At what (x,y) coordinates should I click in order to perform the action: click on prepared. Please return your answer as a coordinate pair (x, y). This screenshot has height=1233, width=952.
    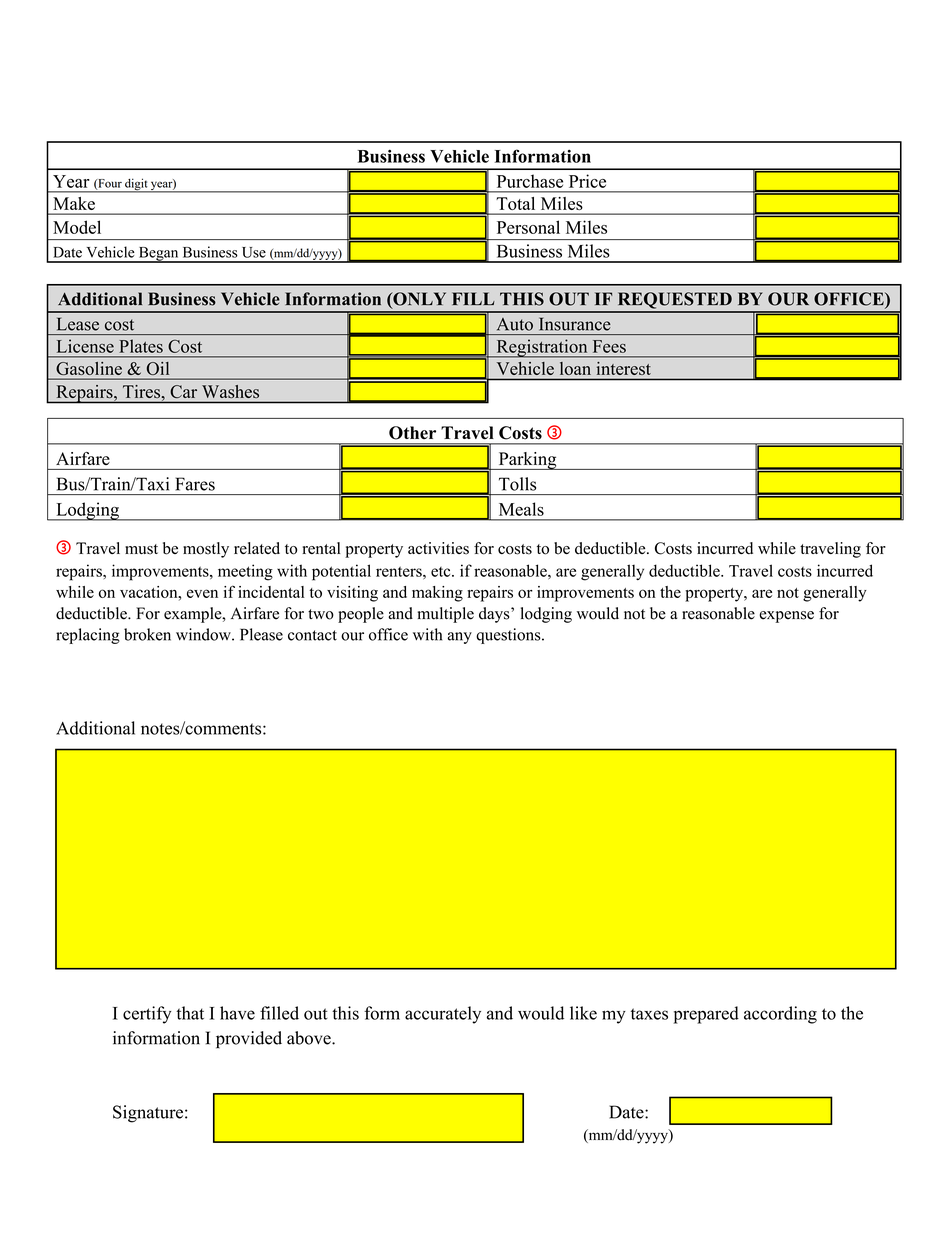
    Looking at the image, I should click on (706, 1015).
